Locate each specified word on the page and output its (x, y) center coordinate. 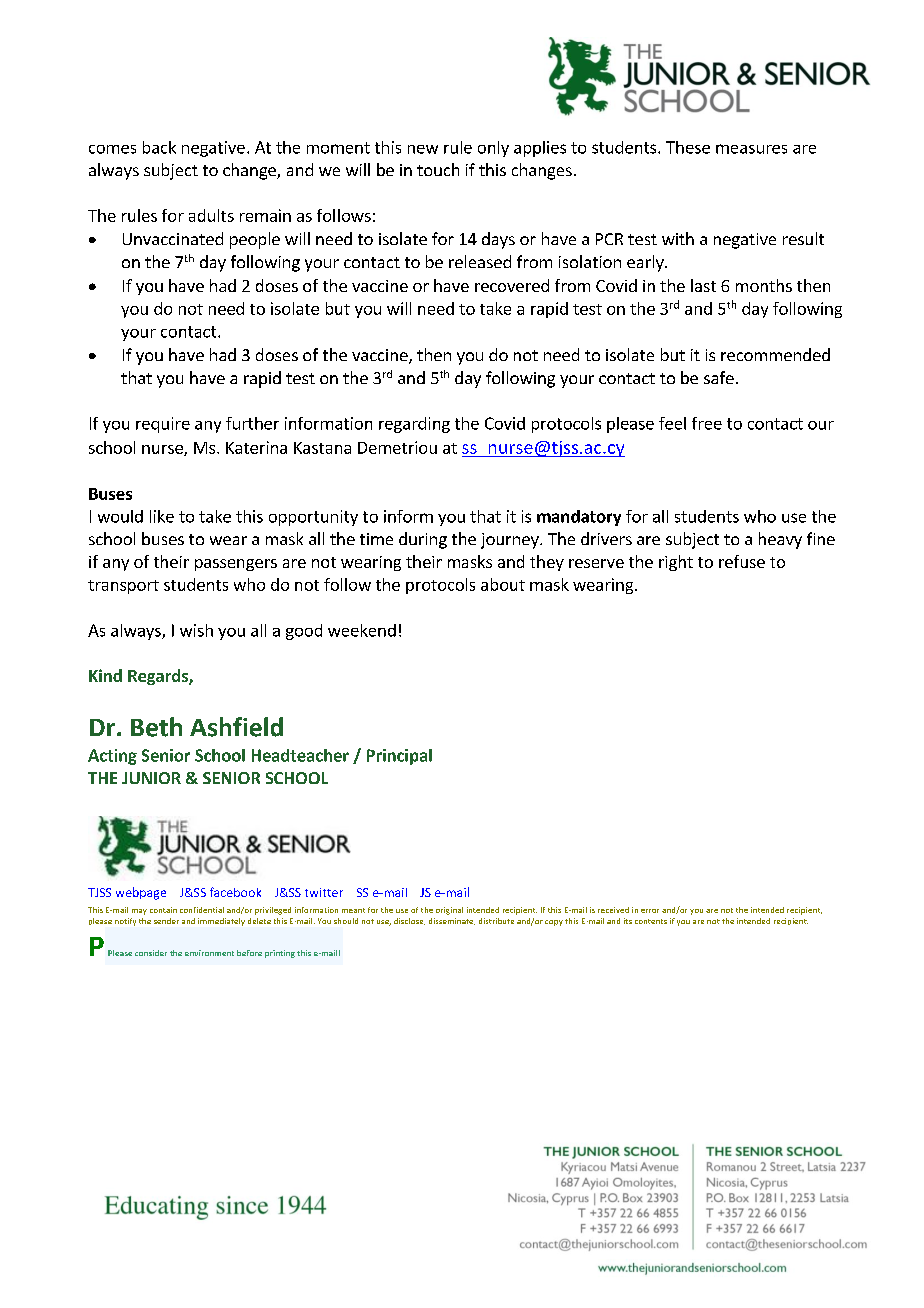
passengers (236, 565)
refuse (742, 561)
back (159, 147)
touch (438, 169)
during (423, 540)
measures (751, 149)
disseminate (452, 921)
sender (166, 921)
